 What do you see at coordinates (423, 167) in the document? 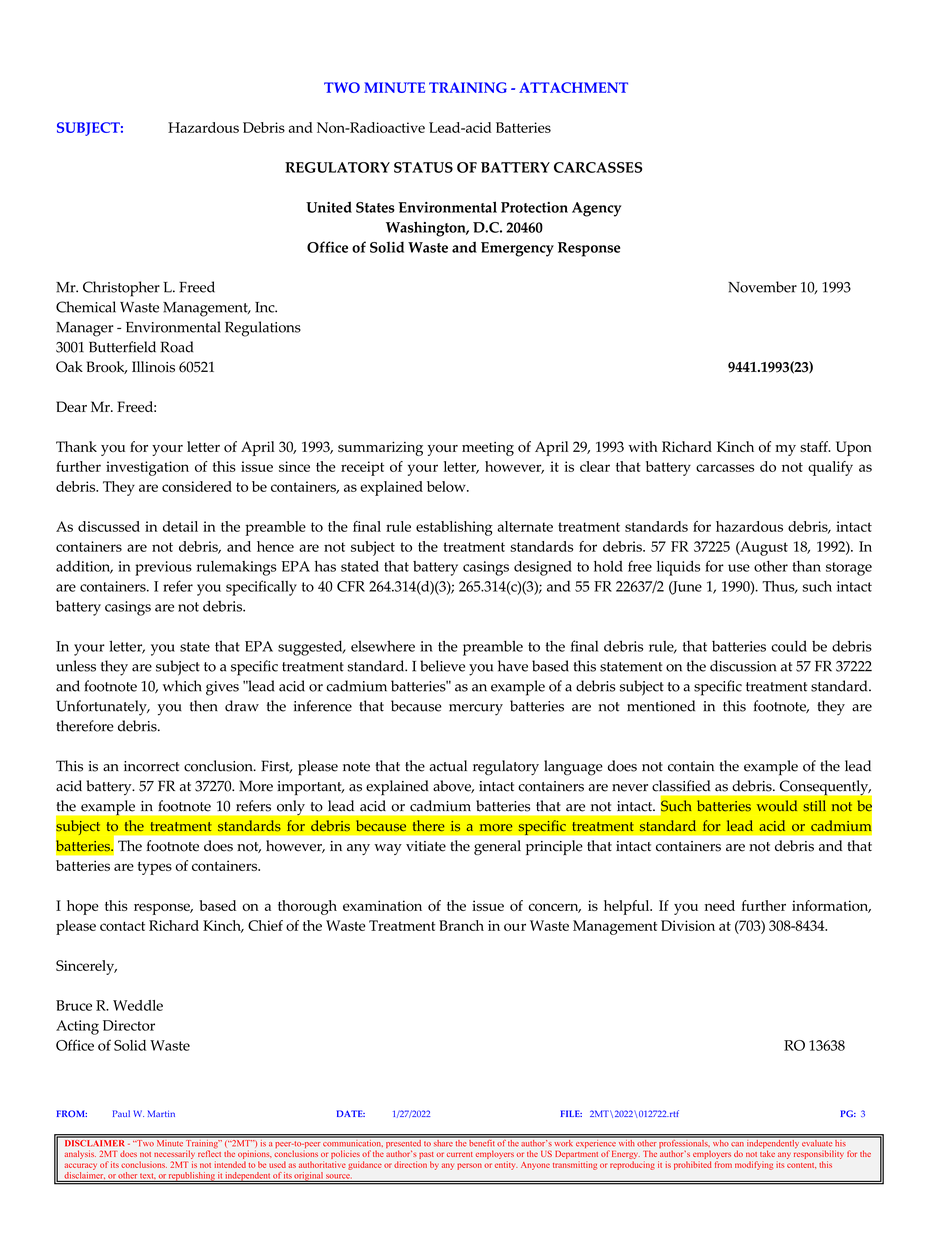
I see `STATUS` at bounding box center [423, 167].
